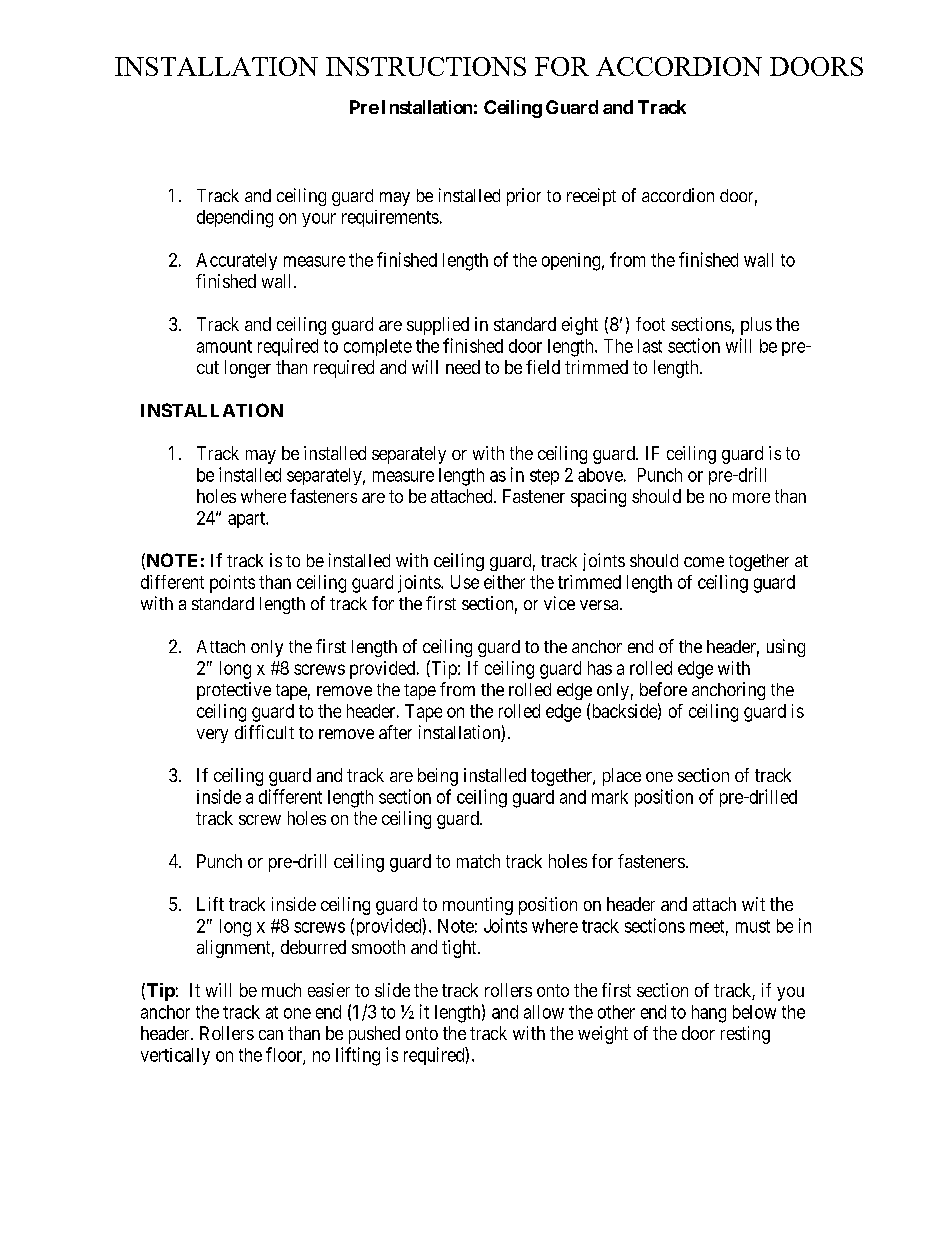 Image resolution: width=952 pixels, height=1233 pixels. I want to click on INSTRUCTIONS, so click(426, 66).
